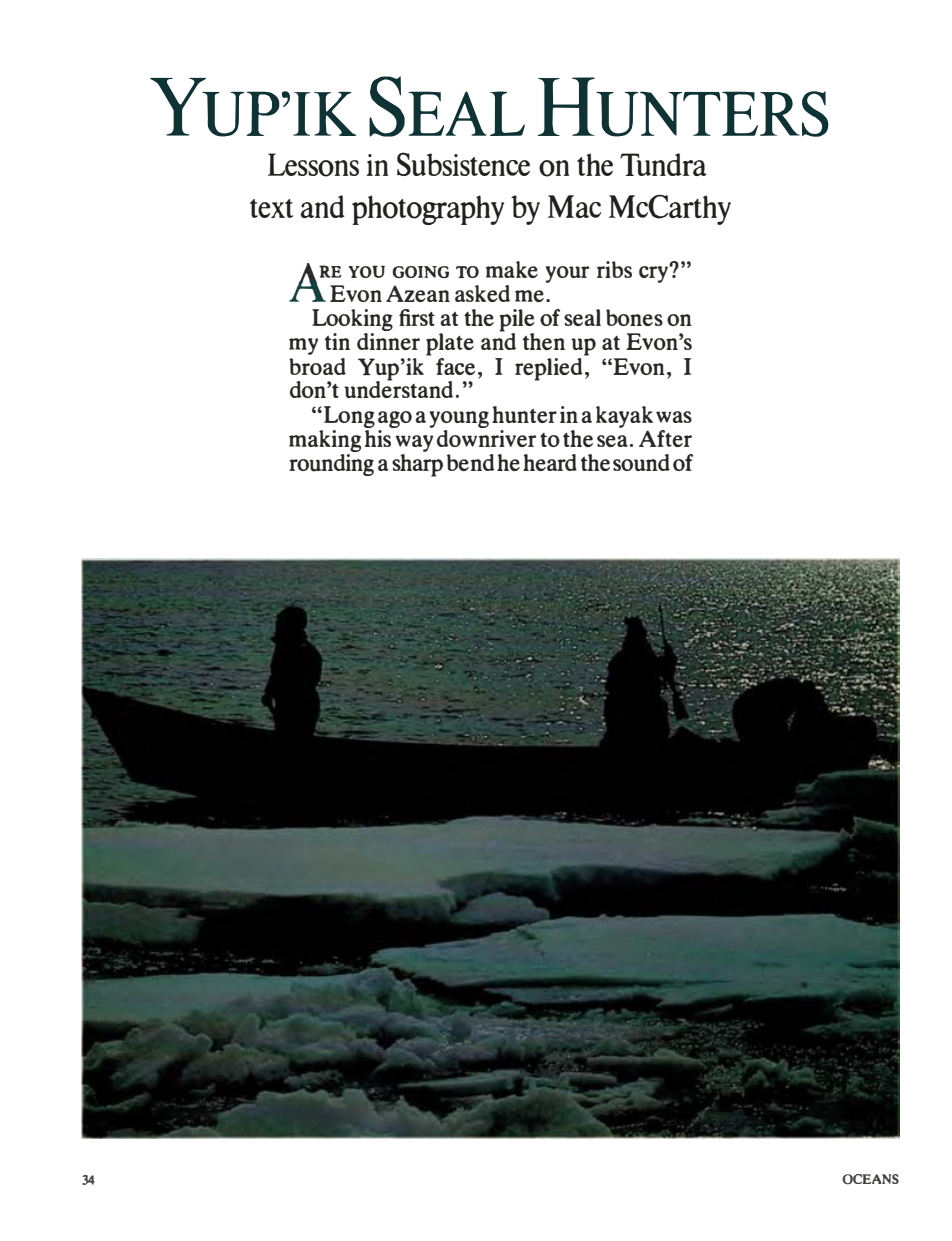 This image has width=952, height=1241. I want to click on OCEANS, so click(870, 1179).
